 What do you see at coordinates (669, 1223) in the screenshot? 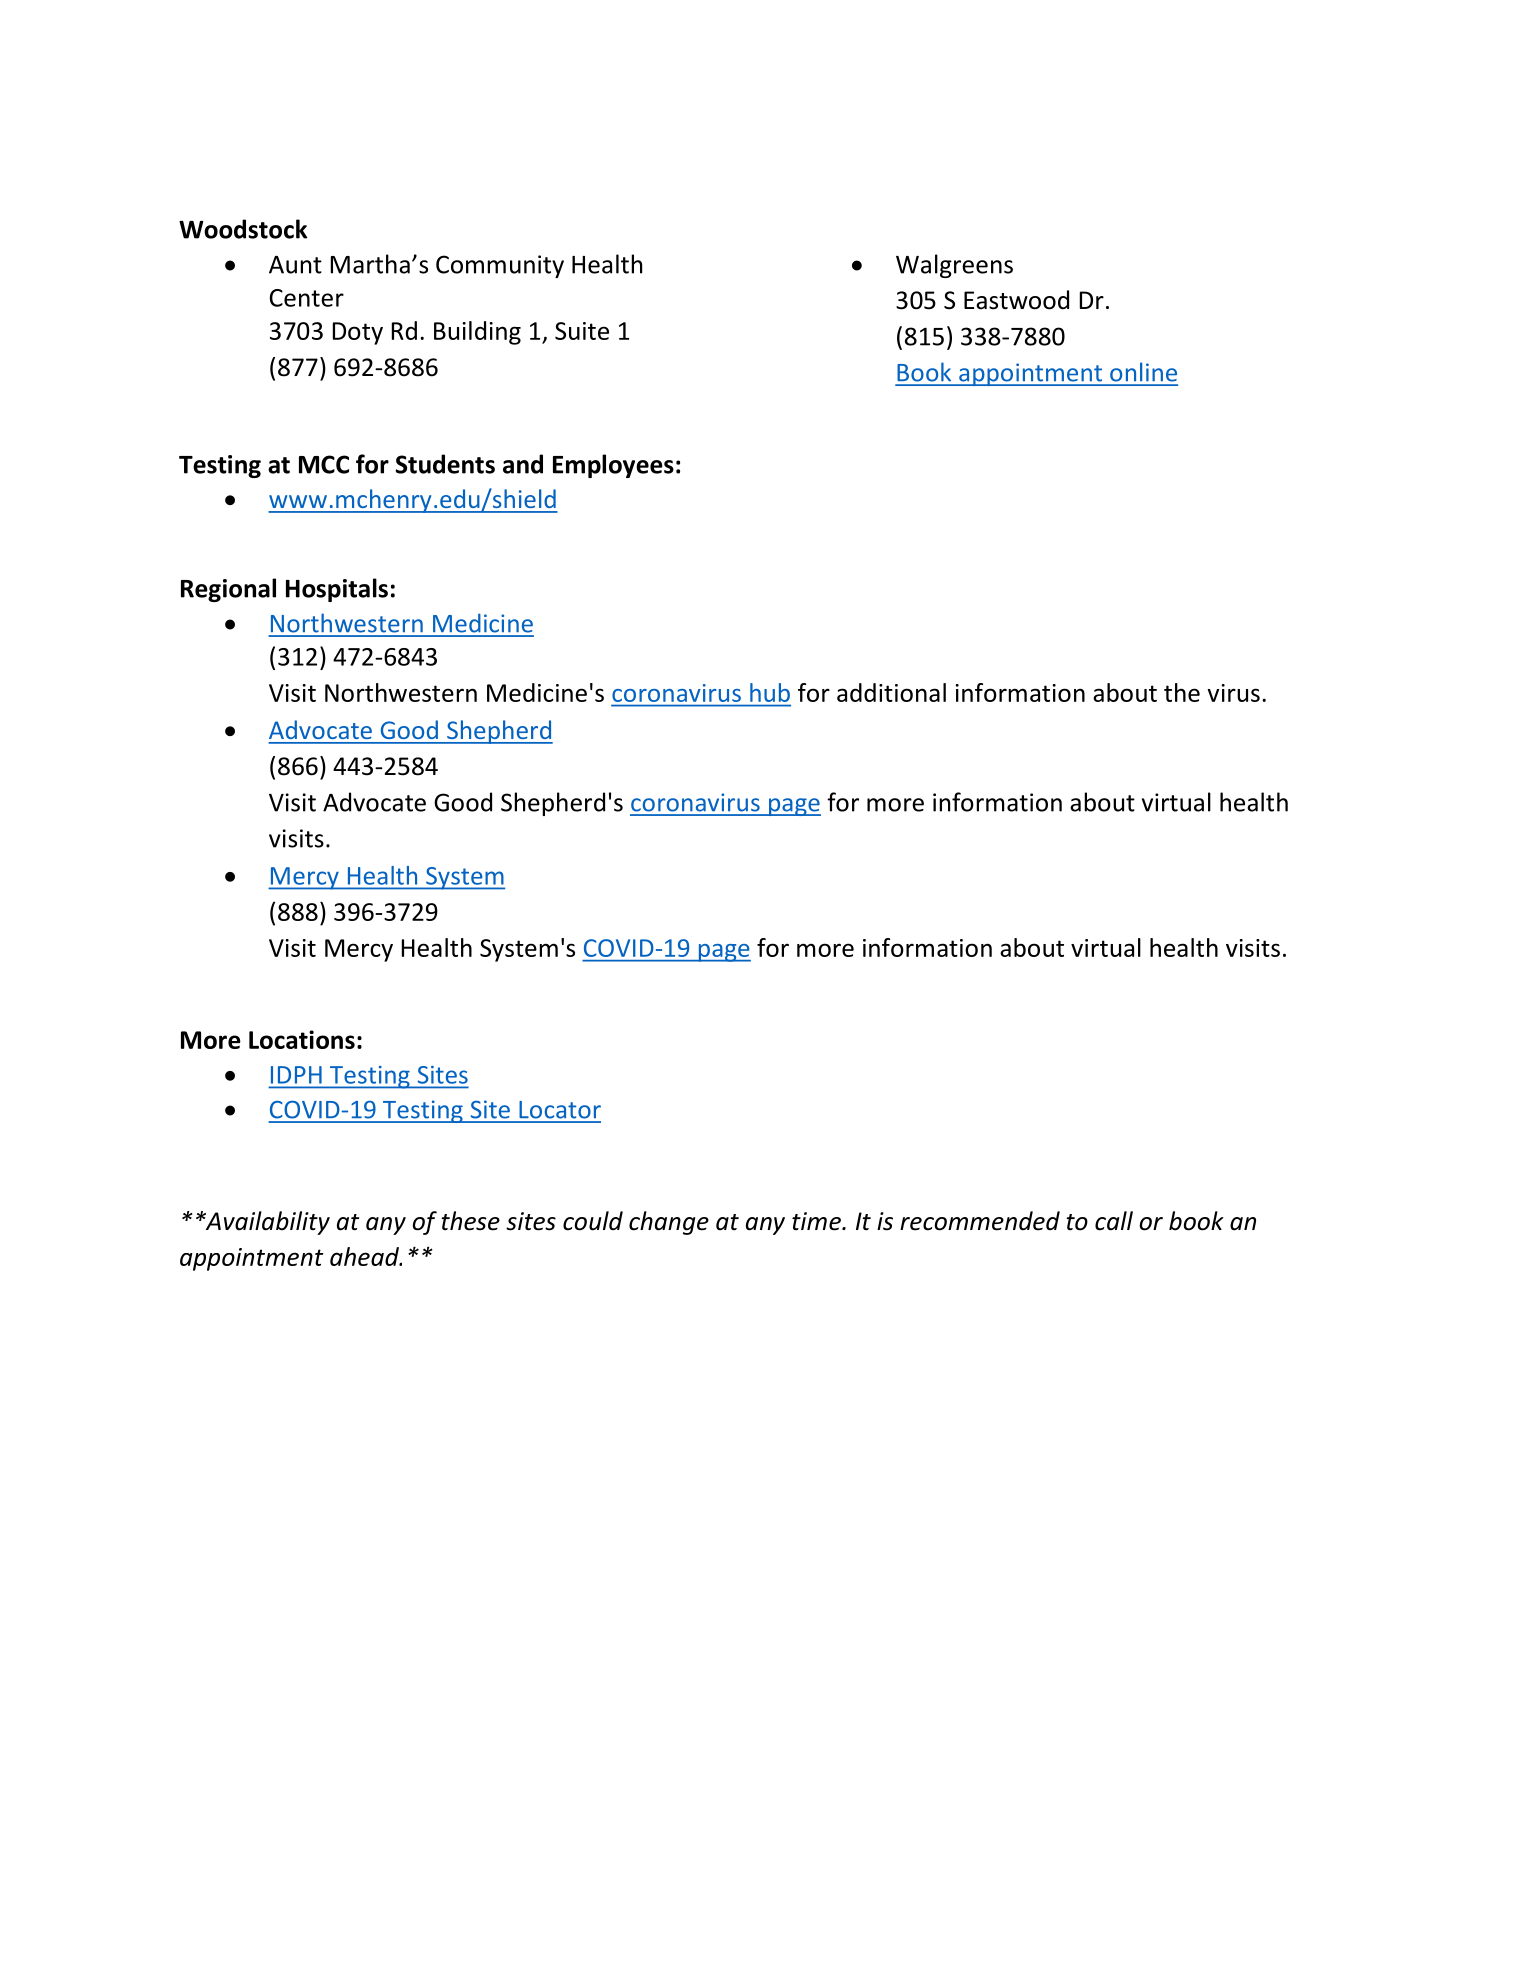
I see `change` at bounding box center [669, 1223].
